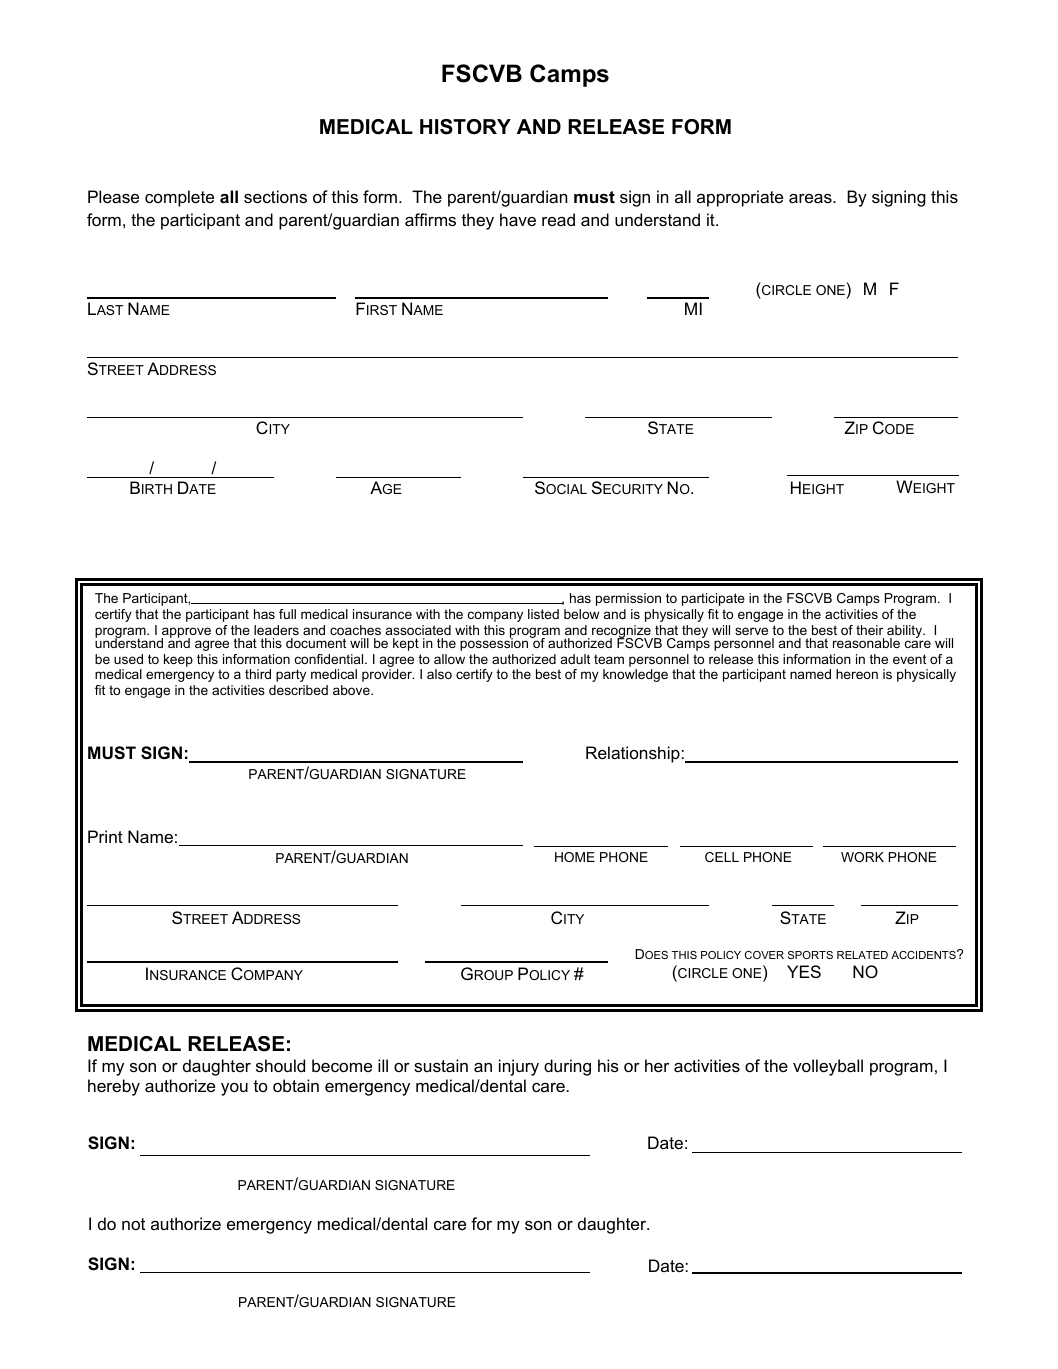 The width and height of the document is (1058, 1369). I want to click on keep, so click(178, 660).
